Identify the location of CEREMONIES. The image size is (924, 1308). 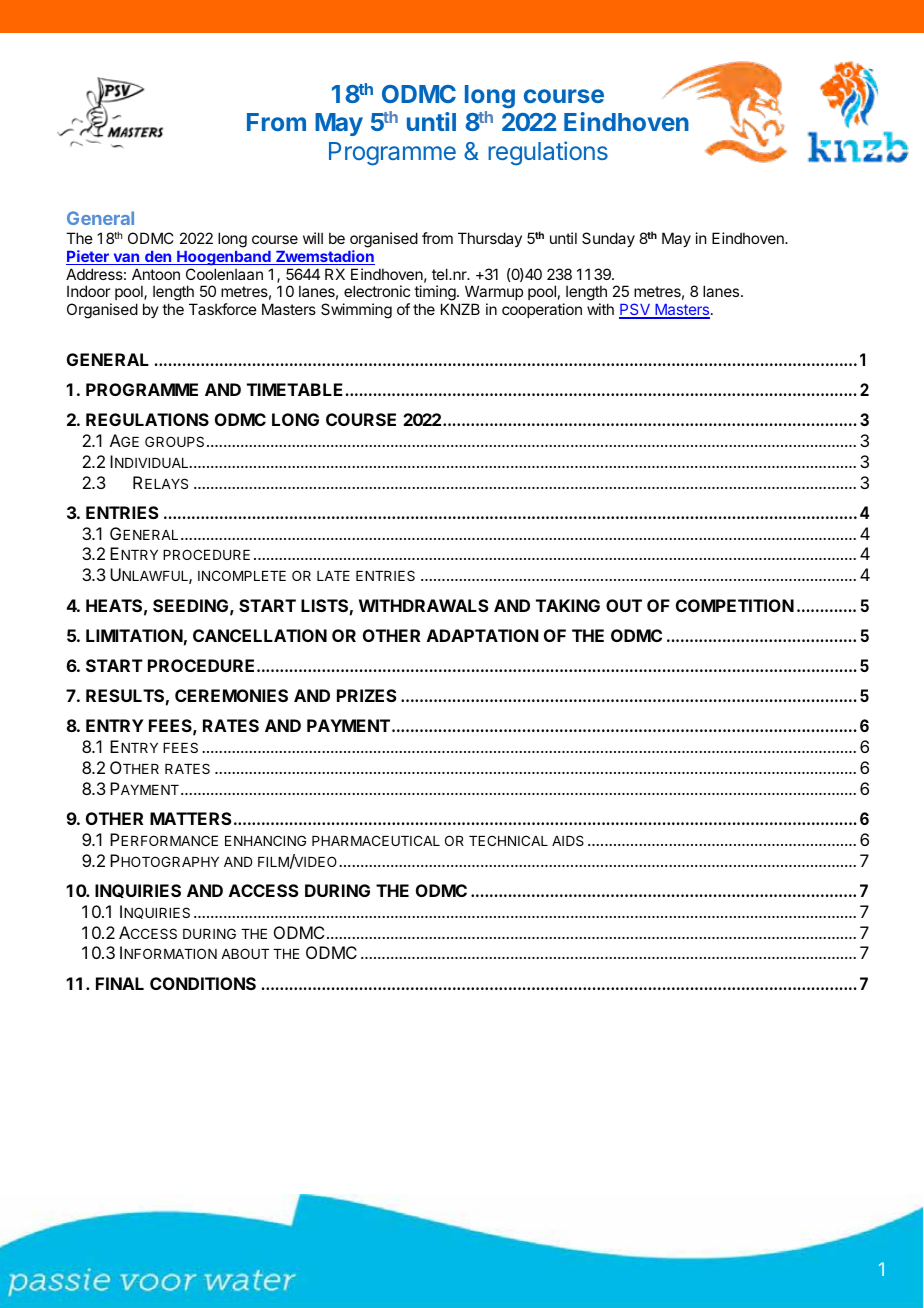
(231, 695).
